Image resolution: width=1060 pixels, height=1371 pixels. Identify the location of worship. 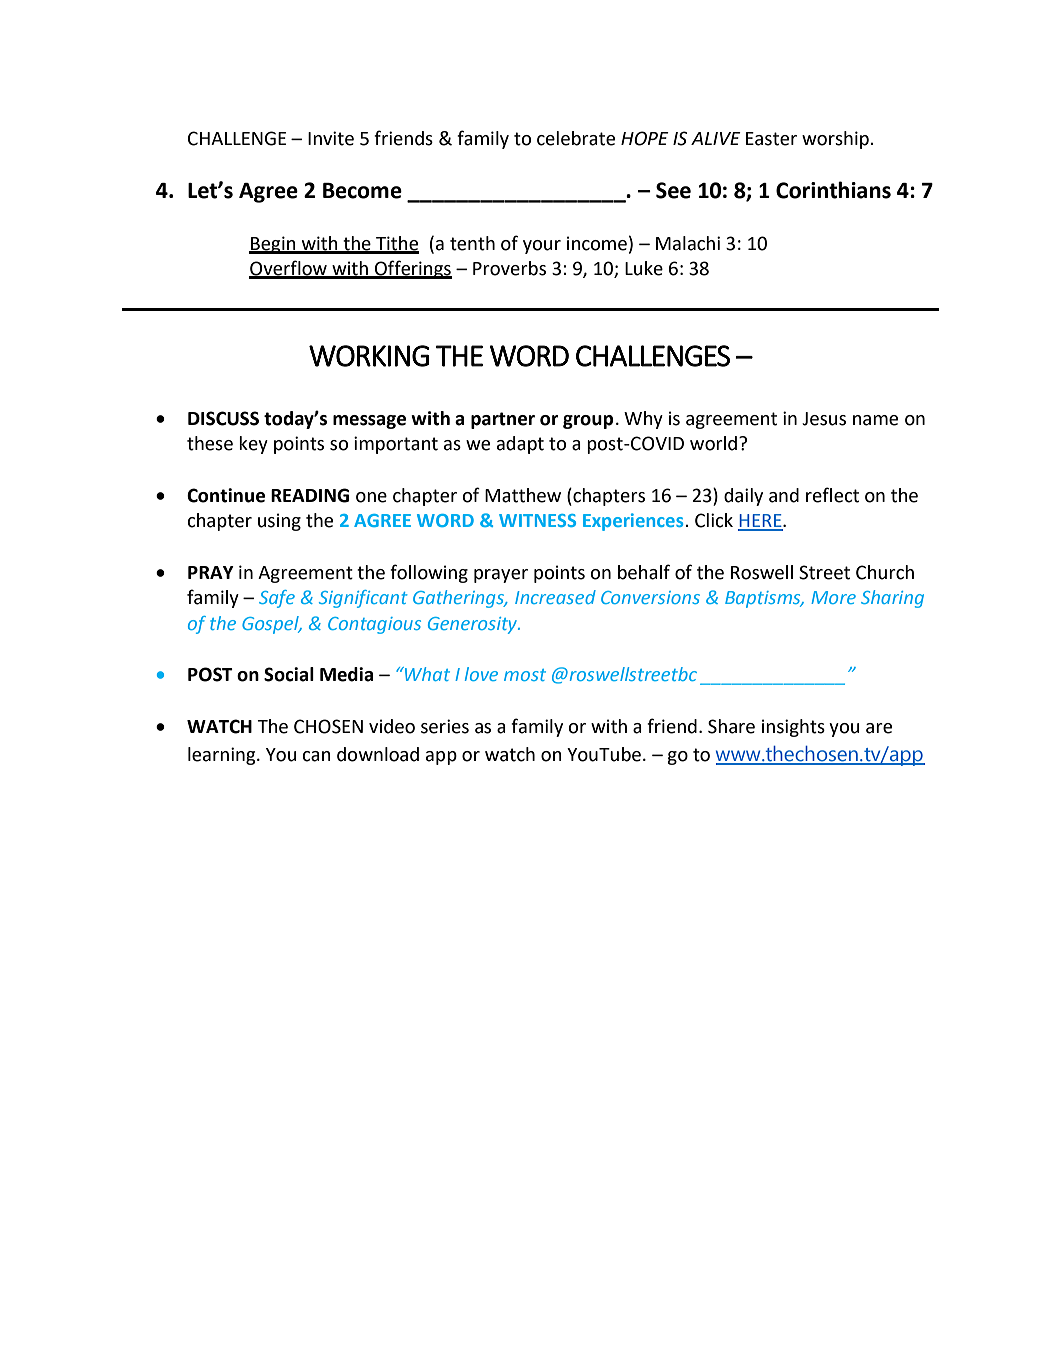
(836, 140).
